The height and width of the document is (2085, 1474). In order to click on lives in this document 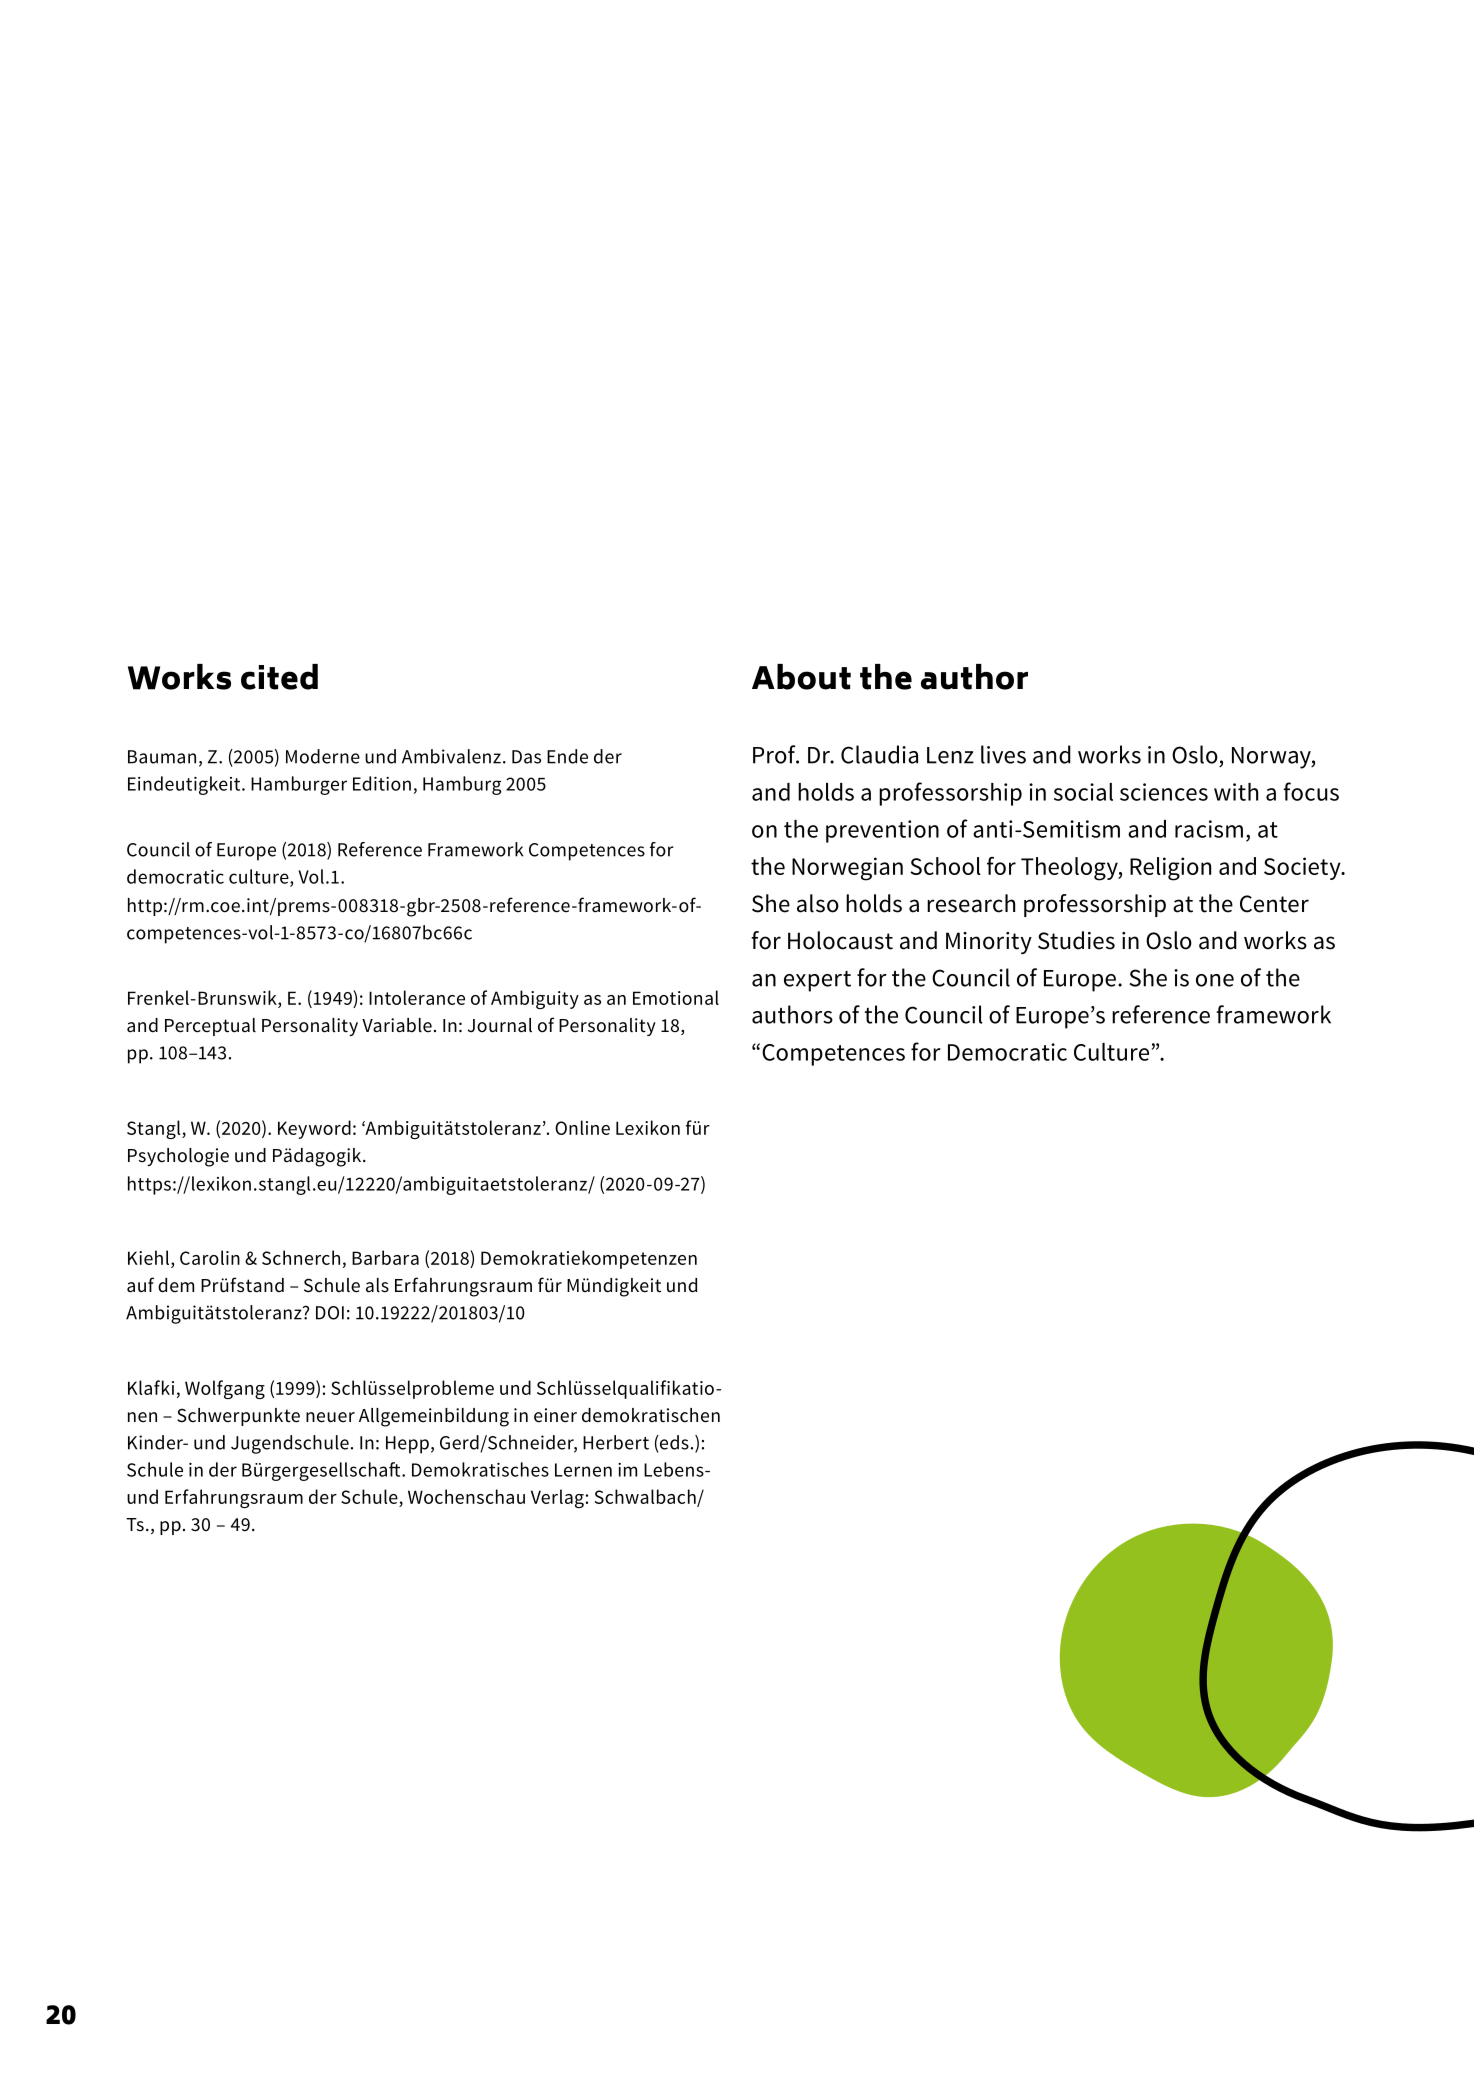, I will do `click(1003, 754)`.
